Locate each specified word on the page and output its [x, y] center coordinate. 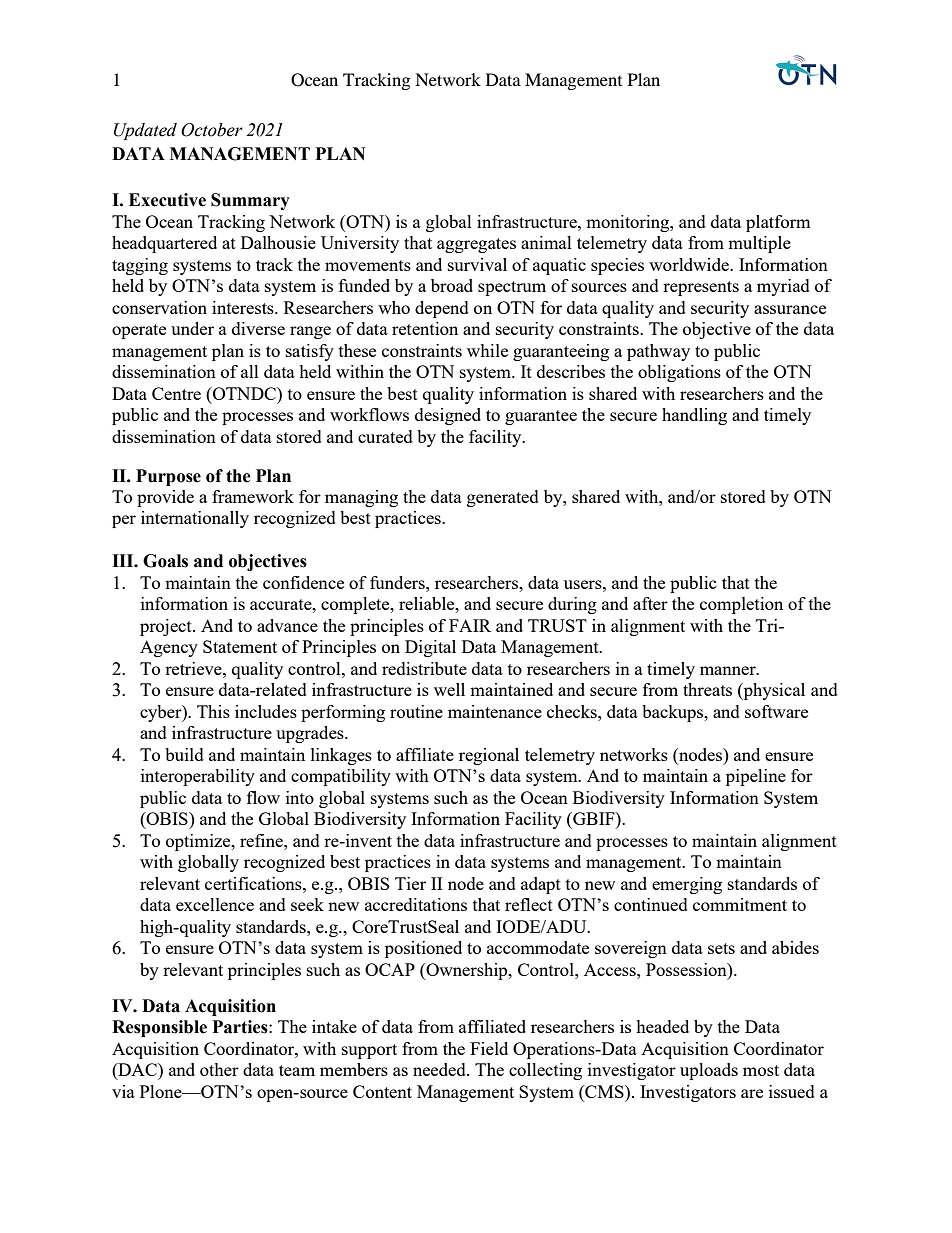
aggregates [476, 245]
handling [694, 416]
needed [440, 1069]
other [219, 1069]
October [212, 130]
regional [489, 756]
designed [448, 416]
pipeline [756, 777]
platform [778, 223]
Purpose [168, 477]
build [184, 754]
